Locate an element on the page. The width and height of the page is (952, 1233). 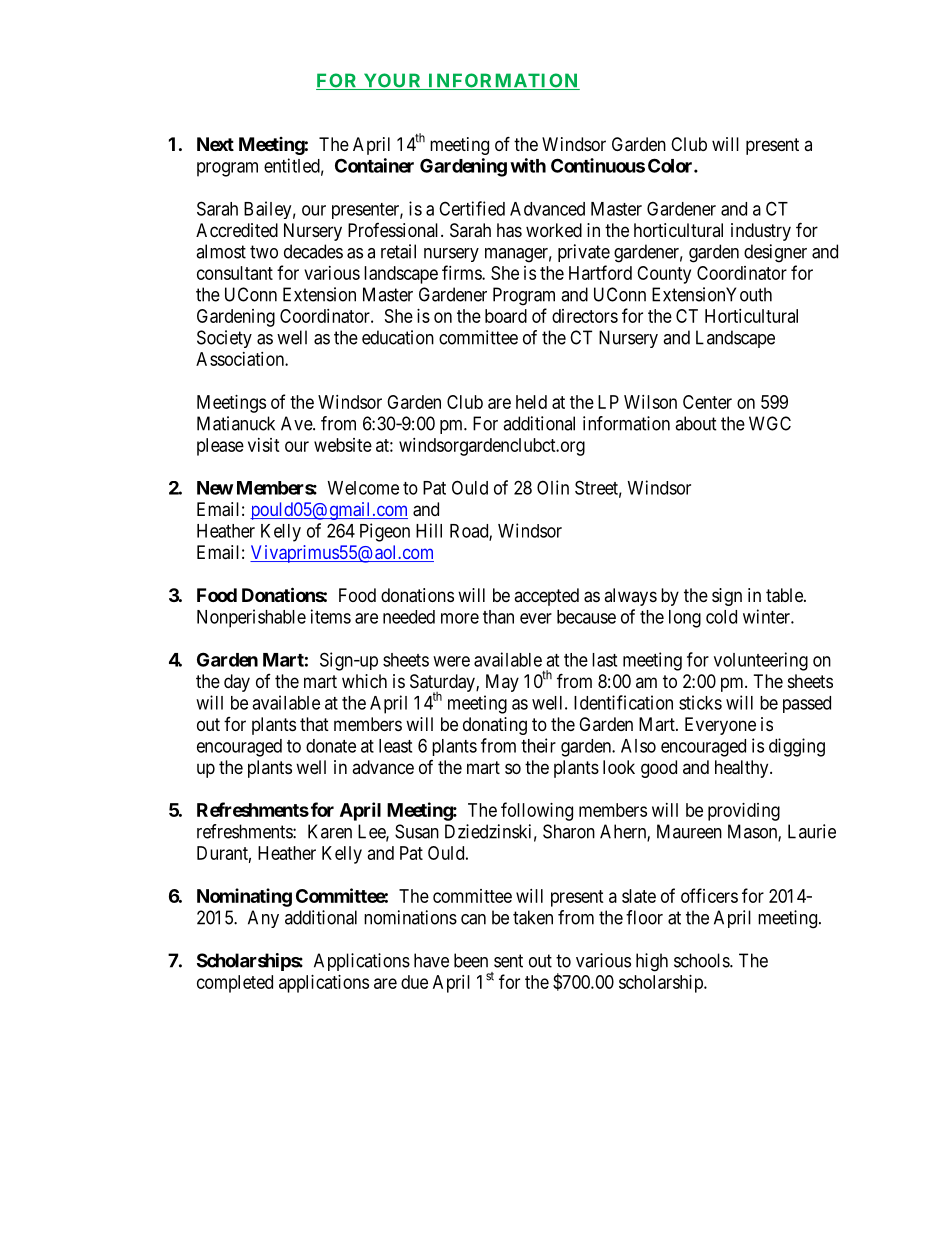
board is located at coordinates (506, 316).
